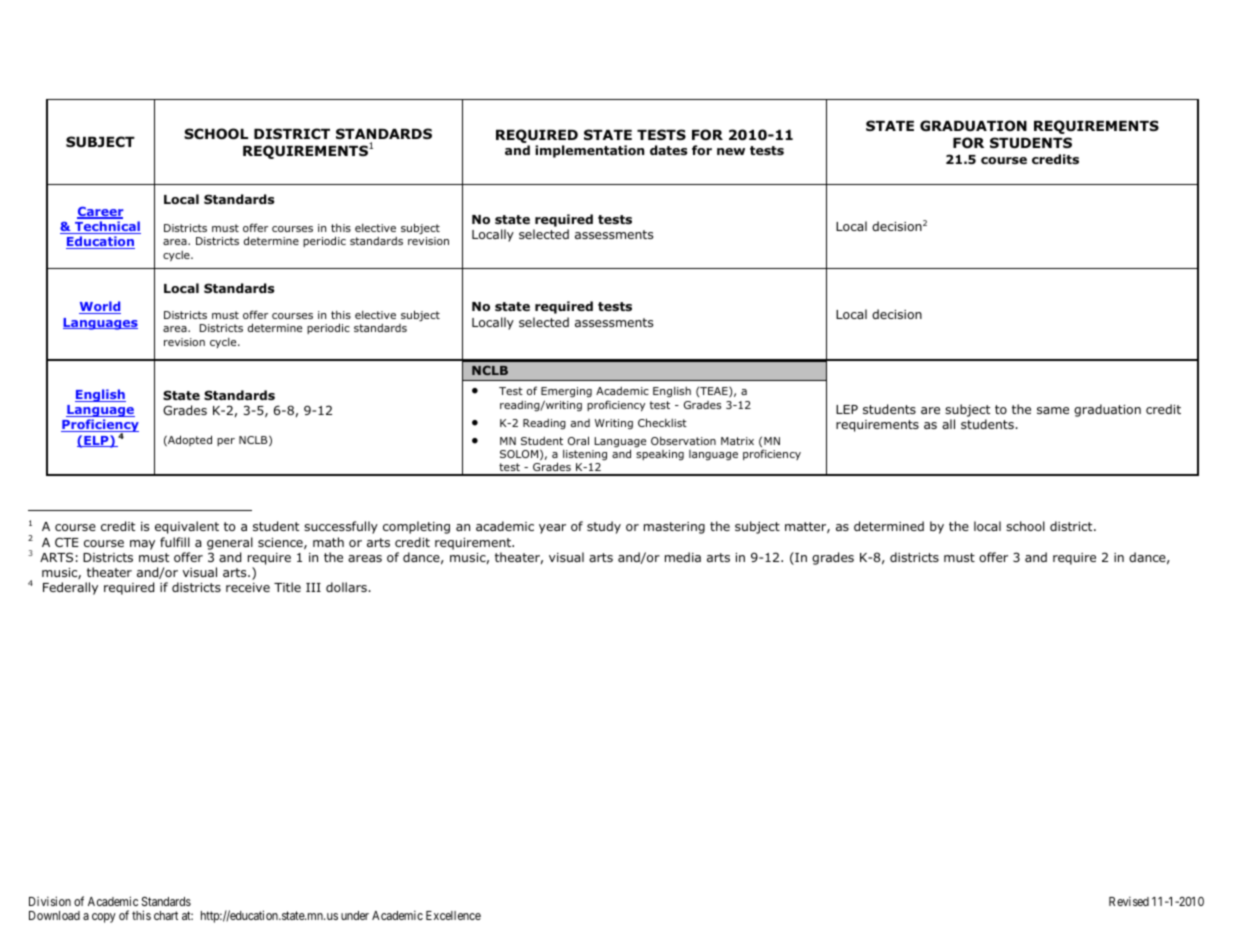 This screenshot has width=1233, height=952. Describe the element at coordinates (731, 151) in the screenshot. I see `new` at that location.
